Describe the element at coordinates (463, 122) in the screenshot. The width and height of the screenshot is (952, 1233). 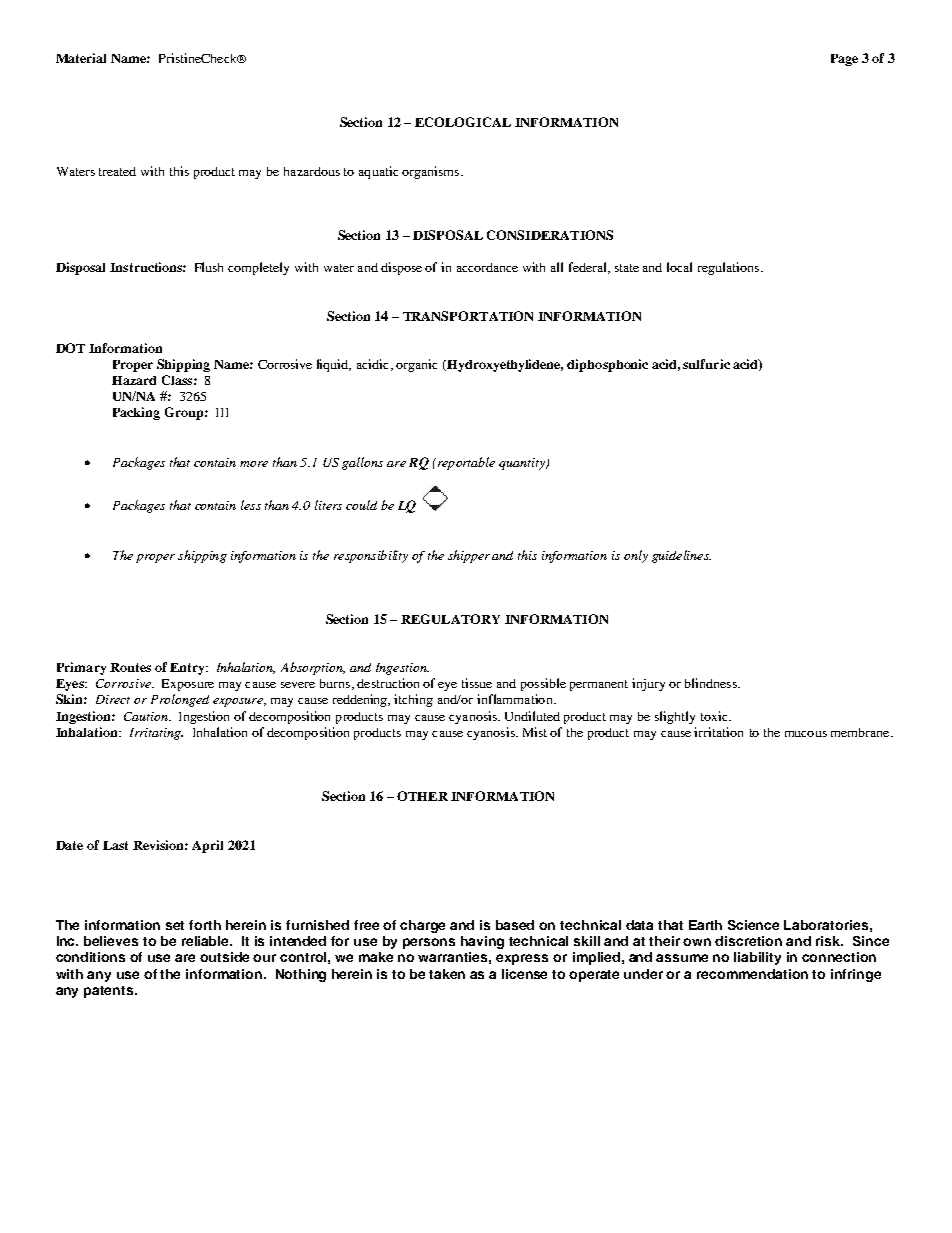
I see `ECOLOGICAL` at that location.
